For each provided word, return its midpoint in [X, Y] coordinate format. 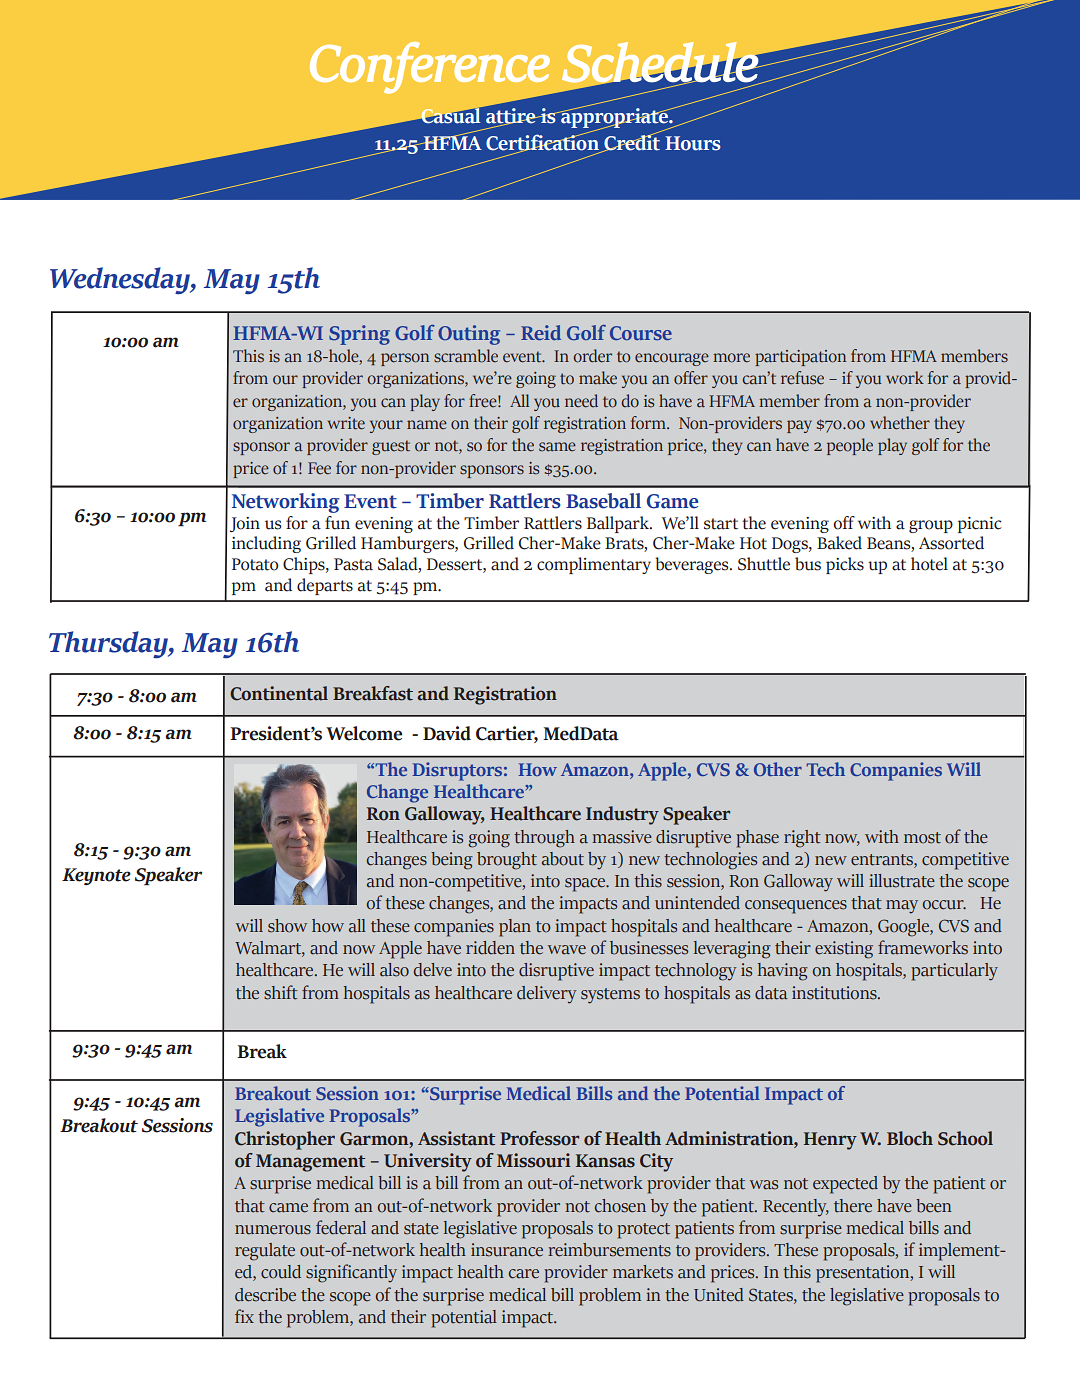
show [287, 926]
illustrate [902, 881]
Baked [839, 543]
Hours [693, 143]
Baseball [603, 501]
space [586, 885]
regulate [265, 1252]
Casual [450, 115]
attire [511, 115]
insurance [507, 1250]
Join [245, 524]
